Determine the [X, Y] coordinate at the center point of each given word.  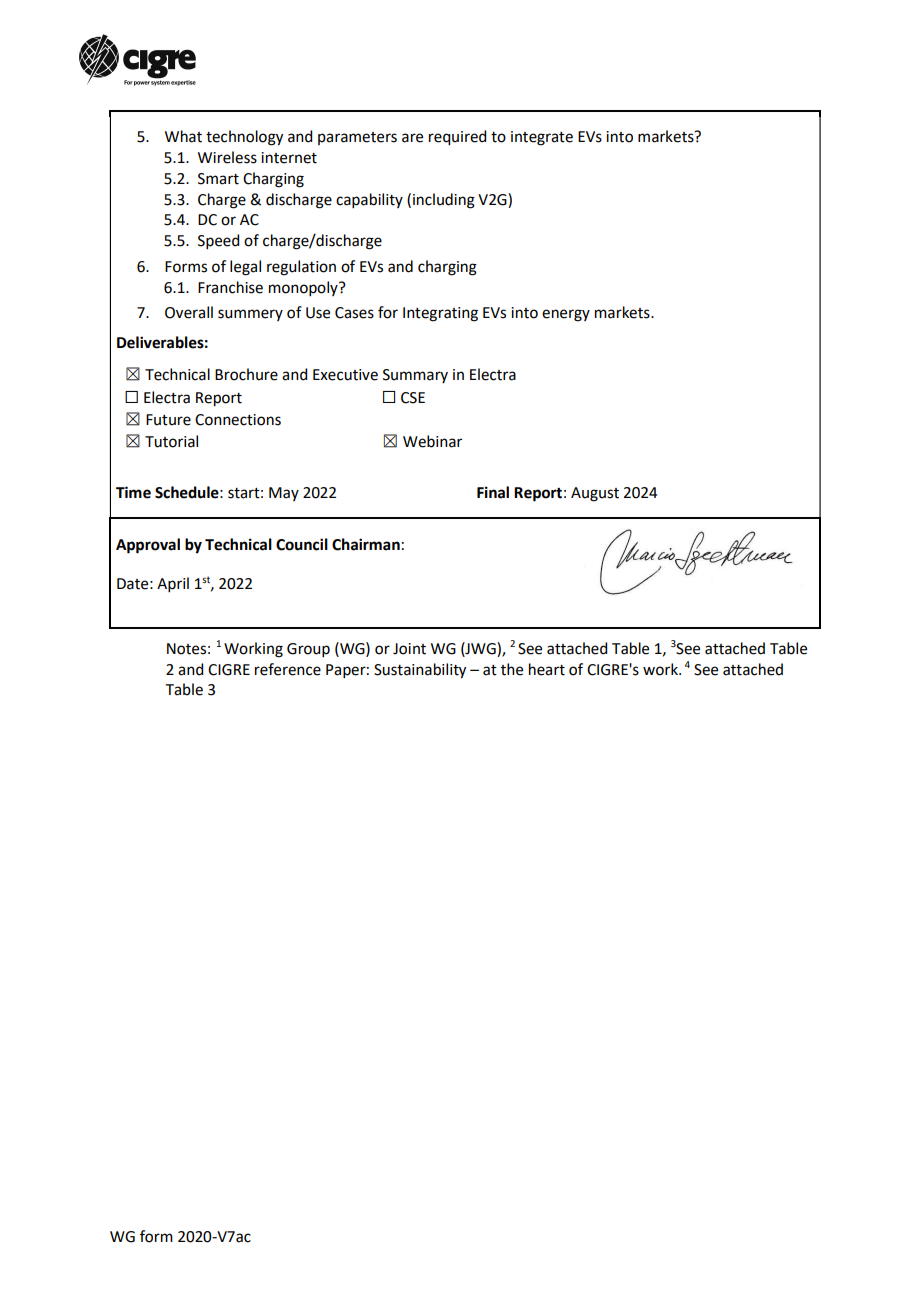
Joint [409, 649]
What [183, 136]
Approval [148, 546]
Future [168, 420]
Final [493, 492]
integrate [542, 138]
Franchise [230, 287]
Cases [354, 313]
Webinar [432, 441]
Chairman [366, 544]
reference [288, 669]
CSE [413, 398]
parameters [357, 138]
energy [566, 315]
